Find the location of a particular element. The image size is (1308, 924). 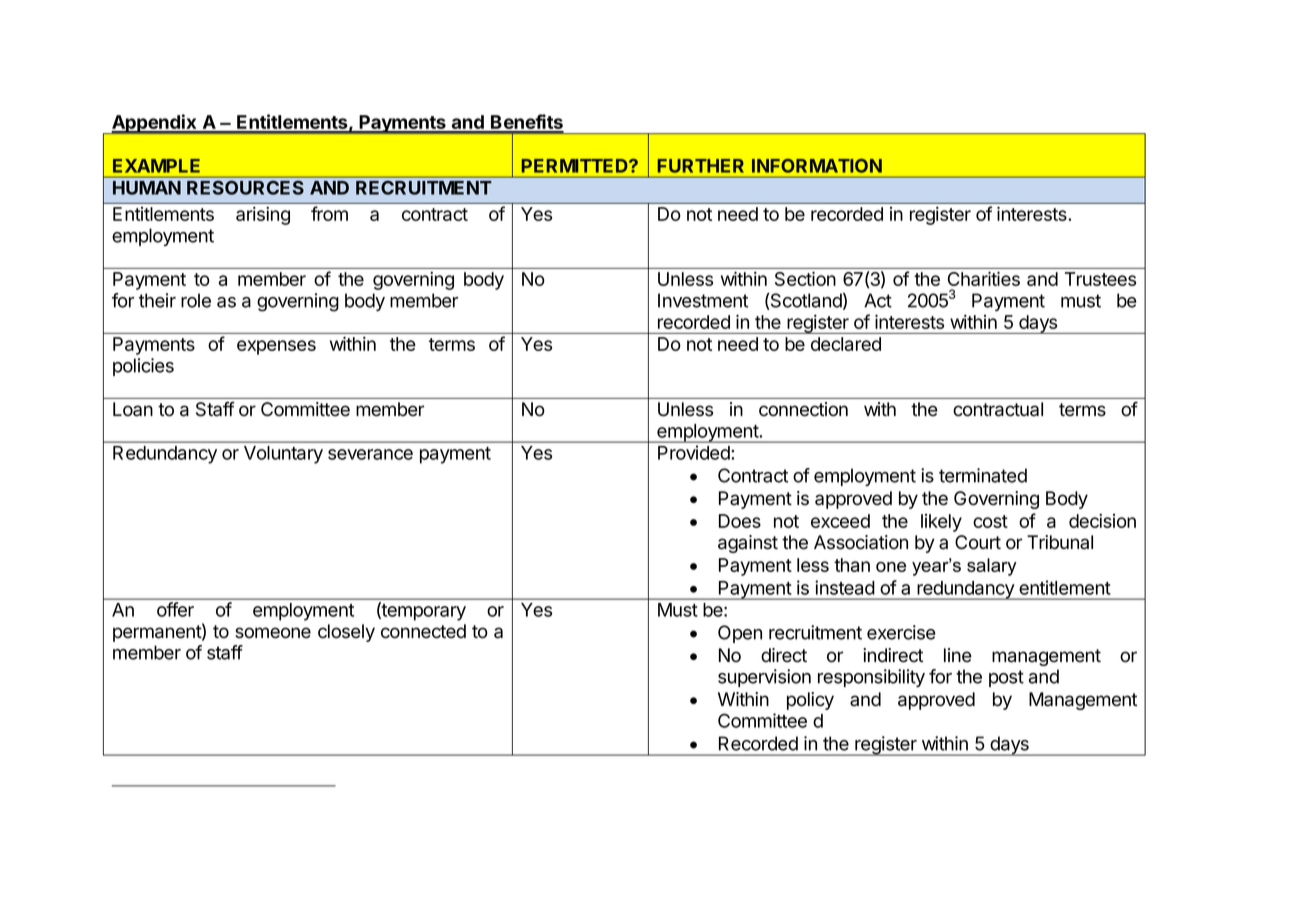

declared is located at coordinates (846, 344).
